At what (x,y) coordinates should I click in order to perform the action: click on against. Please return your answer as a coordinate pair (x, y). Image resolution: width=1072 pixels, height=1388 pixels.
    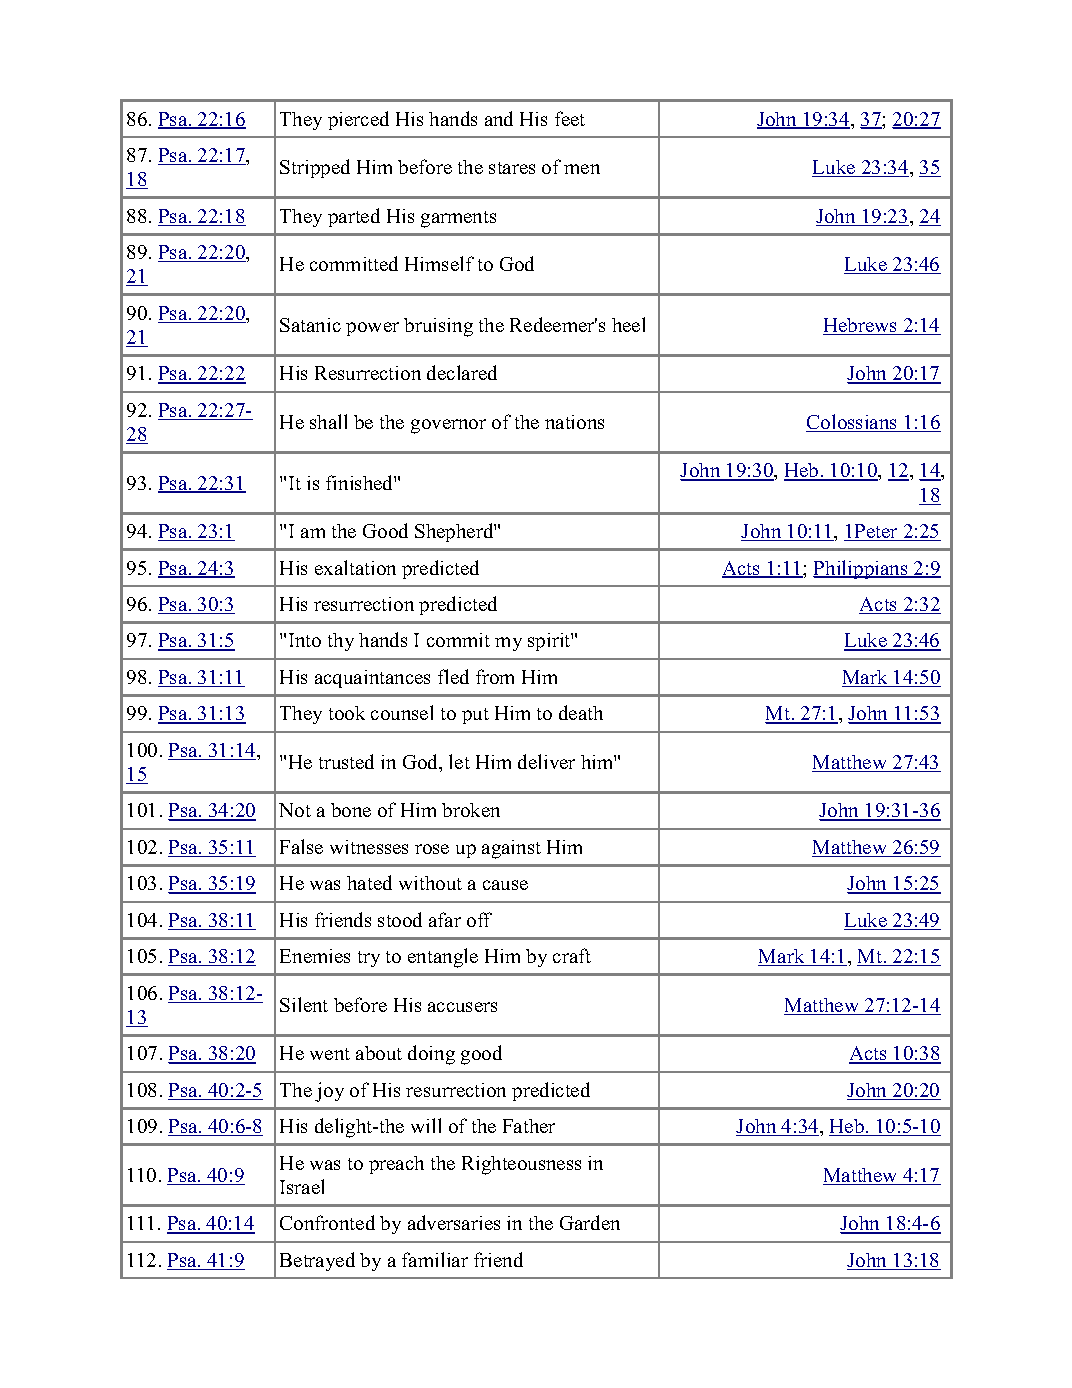
    Looking at the image, I should click on (511, 849).
